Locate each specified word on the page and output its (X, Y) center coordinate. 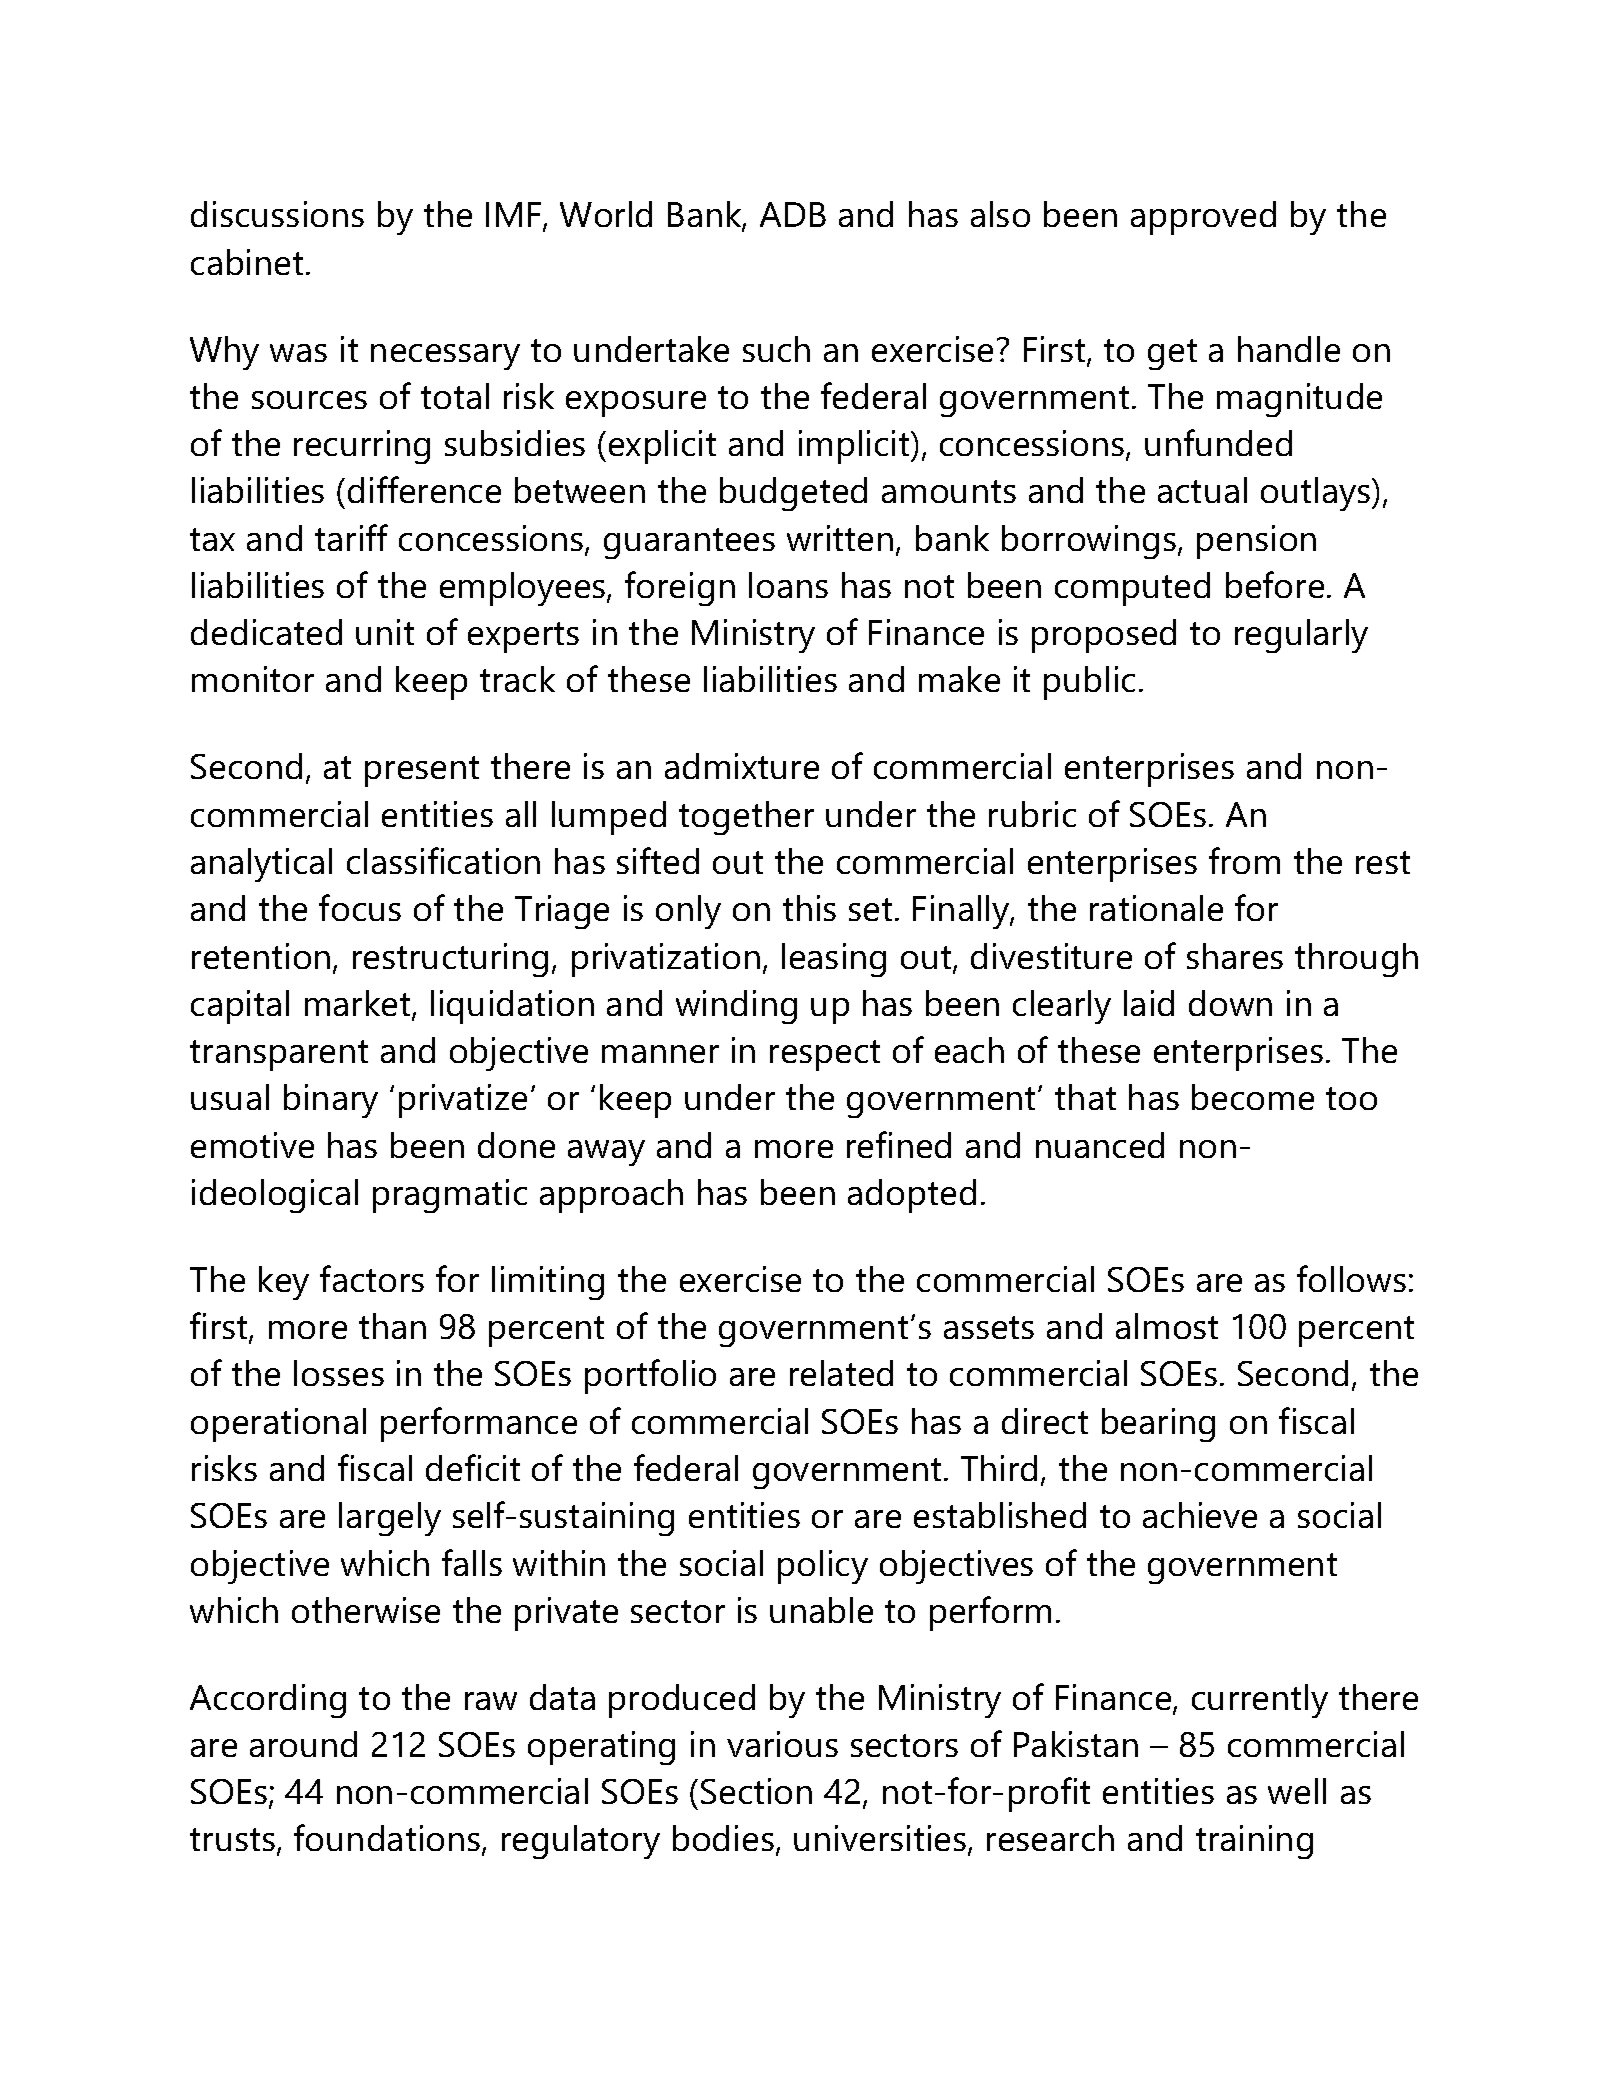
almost (1167, 1326)
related (841, 1373)
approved (1203, 218)
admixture (742, 766)
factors (372, 1278)
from (1244, 860)
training (1254, 1842)
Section (756, 1791)
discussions (277, 214)
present (422, 771)
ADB (793, 214)
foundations (388, 1839)
